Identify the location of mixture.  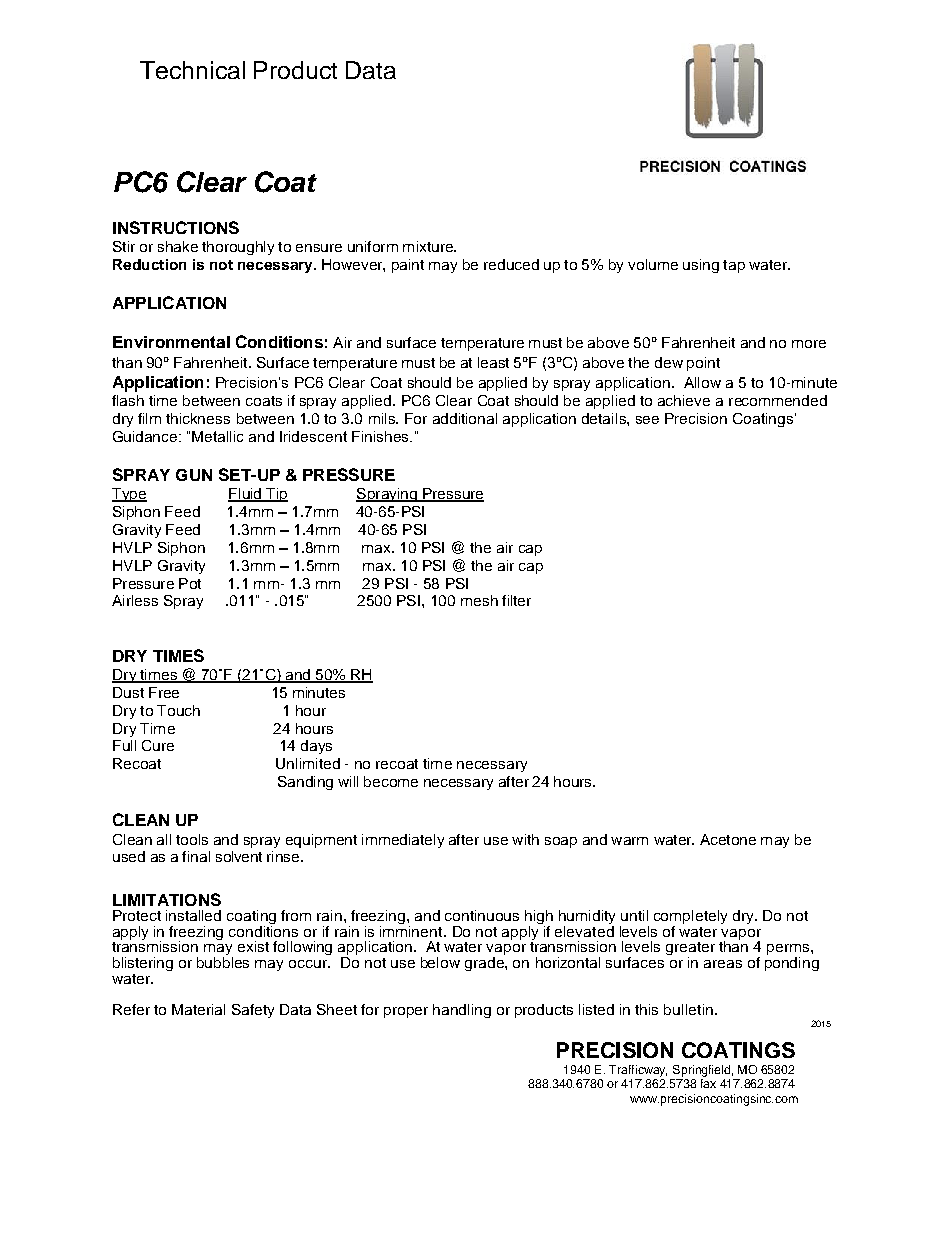
(429, 246).
